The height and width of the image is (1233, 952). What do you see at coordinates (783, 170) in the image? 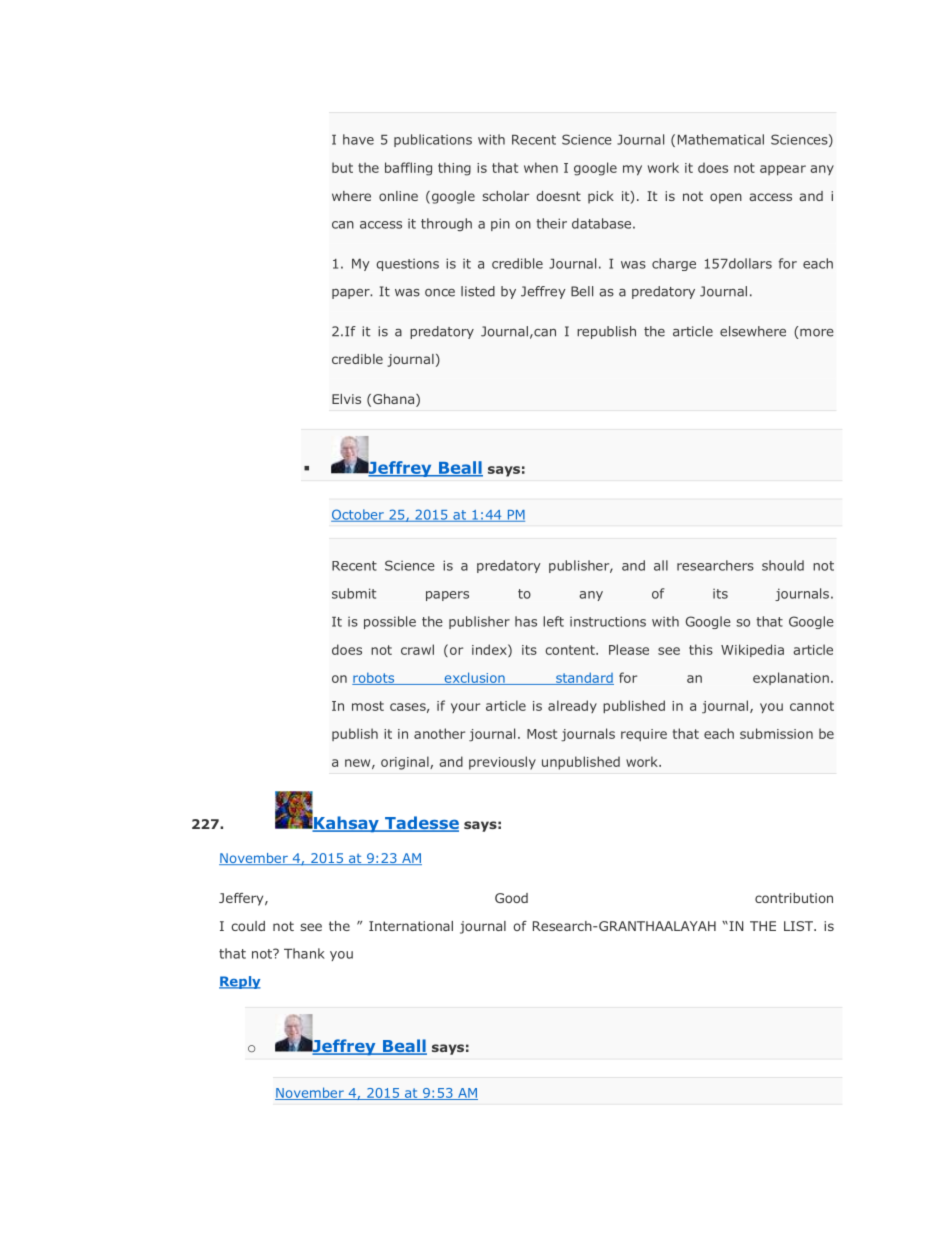
I see `appear` at bounding box center [783, 170].
